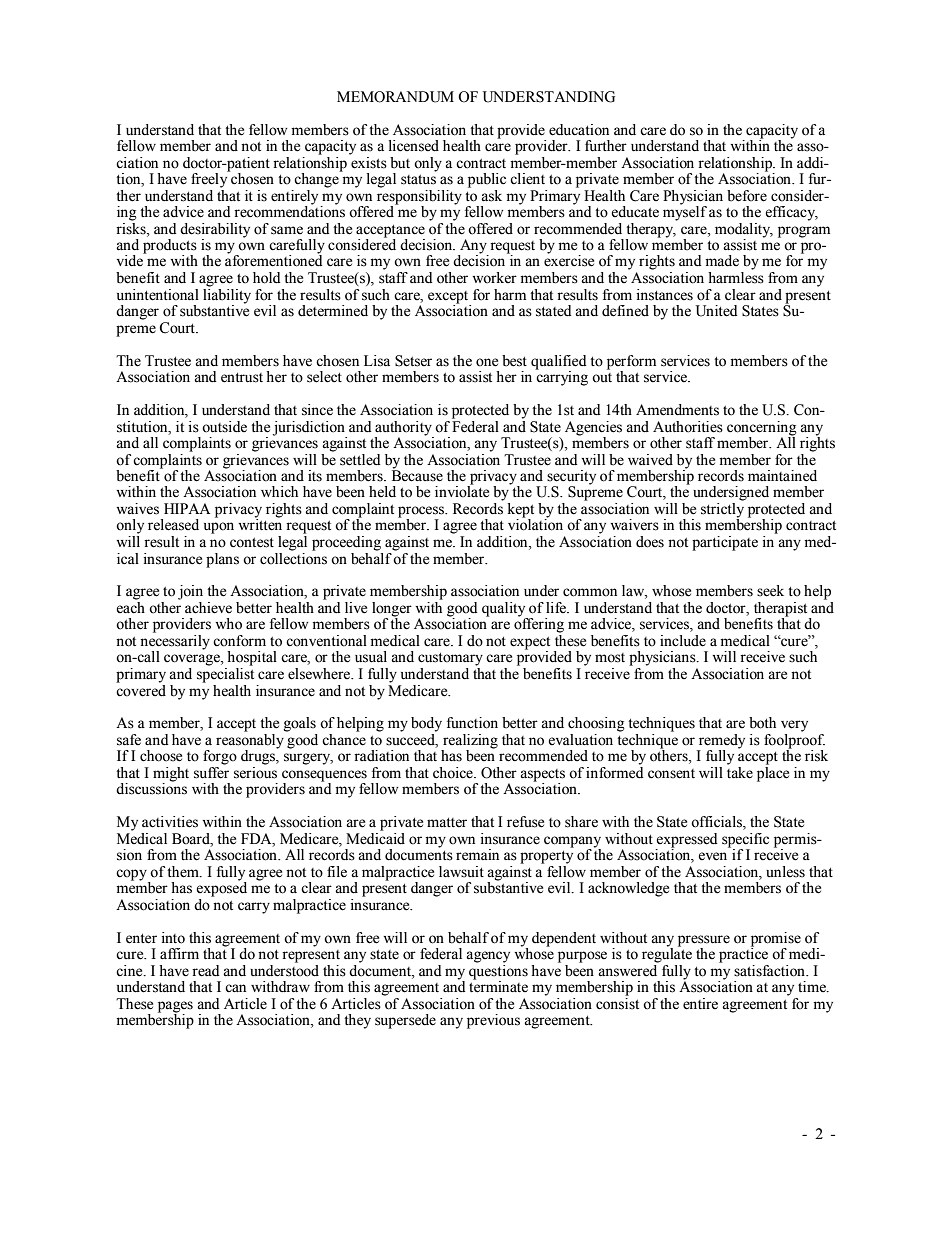  What do you see at coordinates (782, 476) in the screenshot?
I see `maintained` at bounding box center [782, 476].
